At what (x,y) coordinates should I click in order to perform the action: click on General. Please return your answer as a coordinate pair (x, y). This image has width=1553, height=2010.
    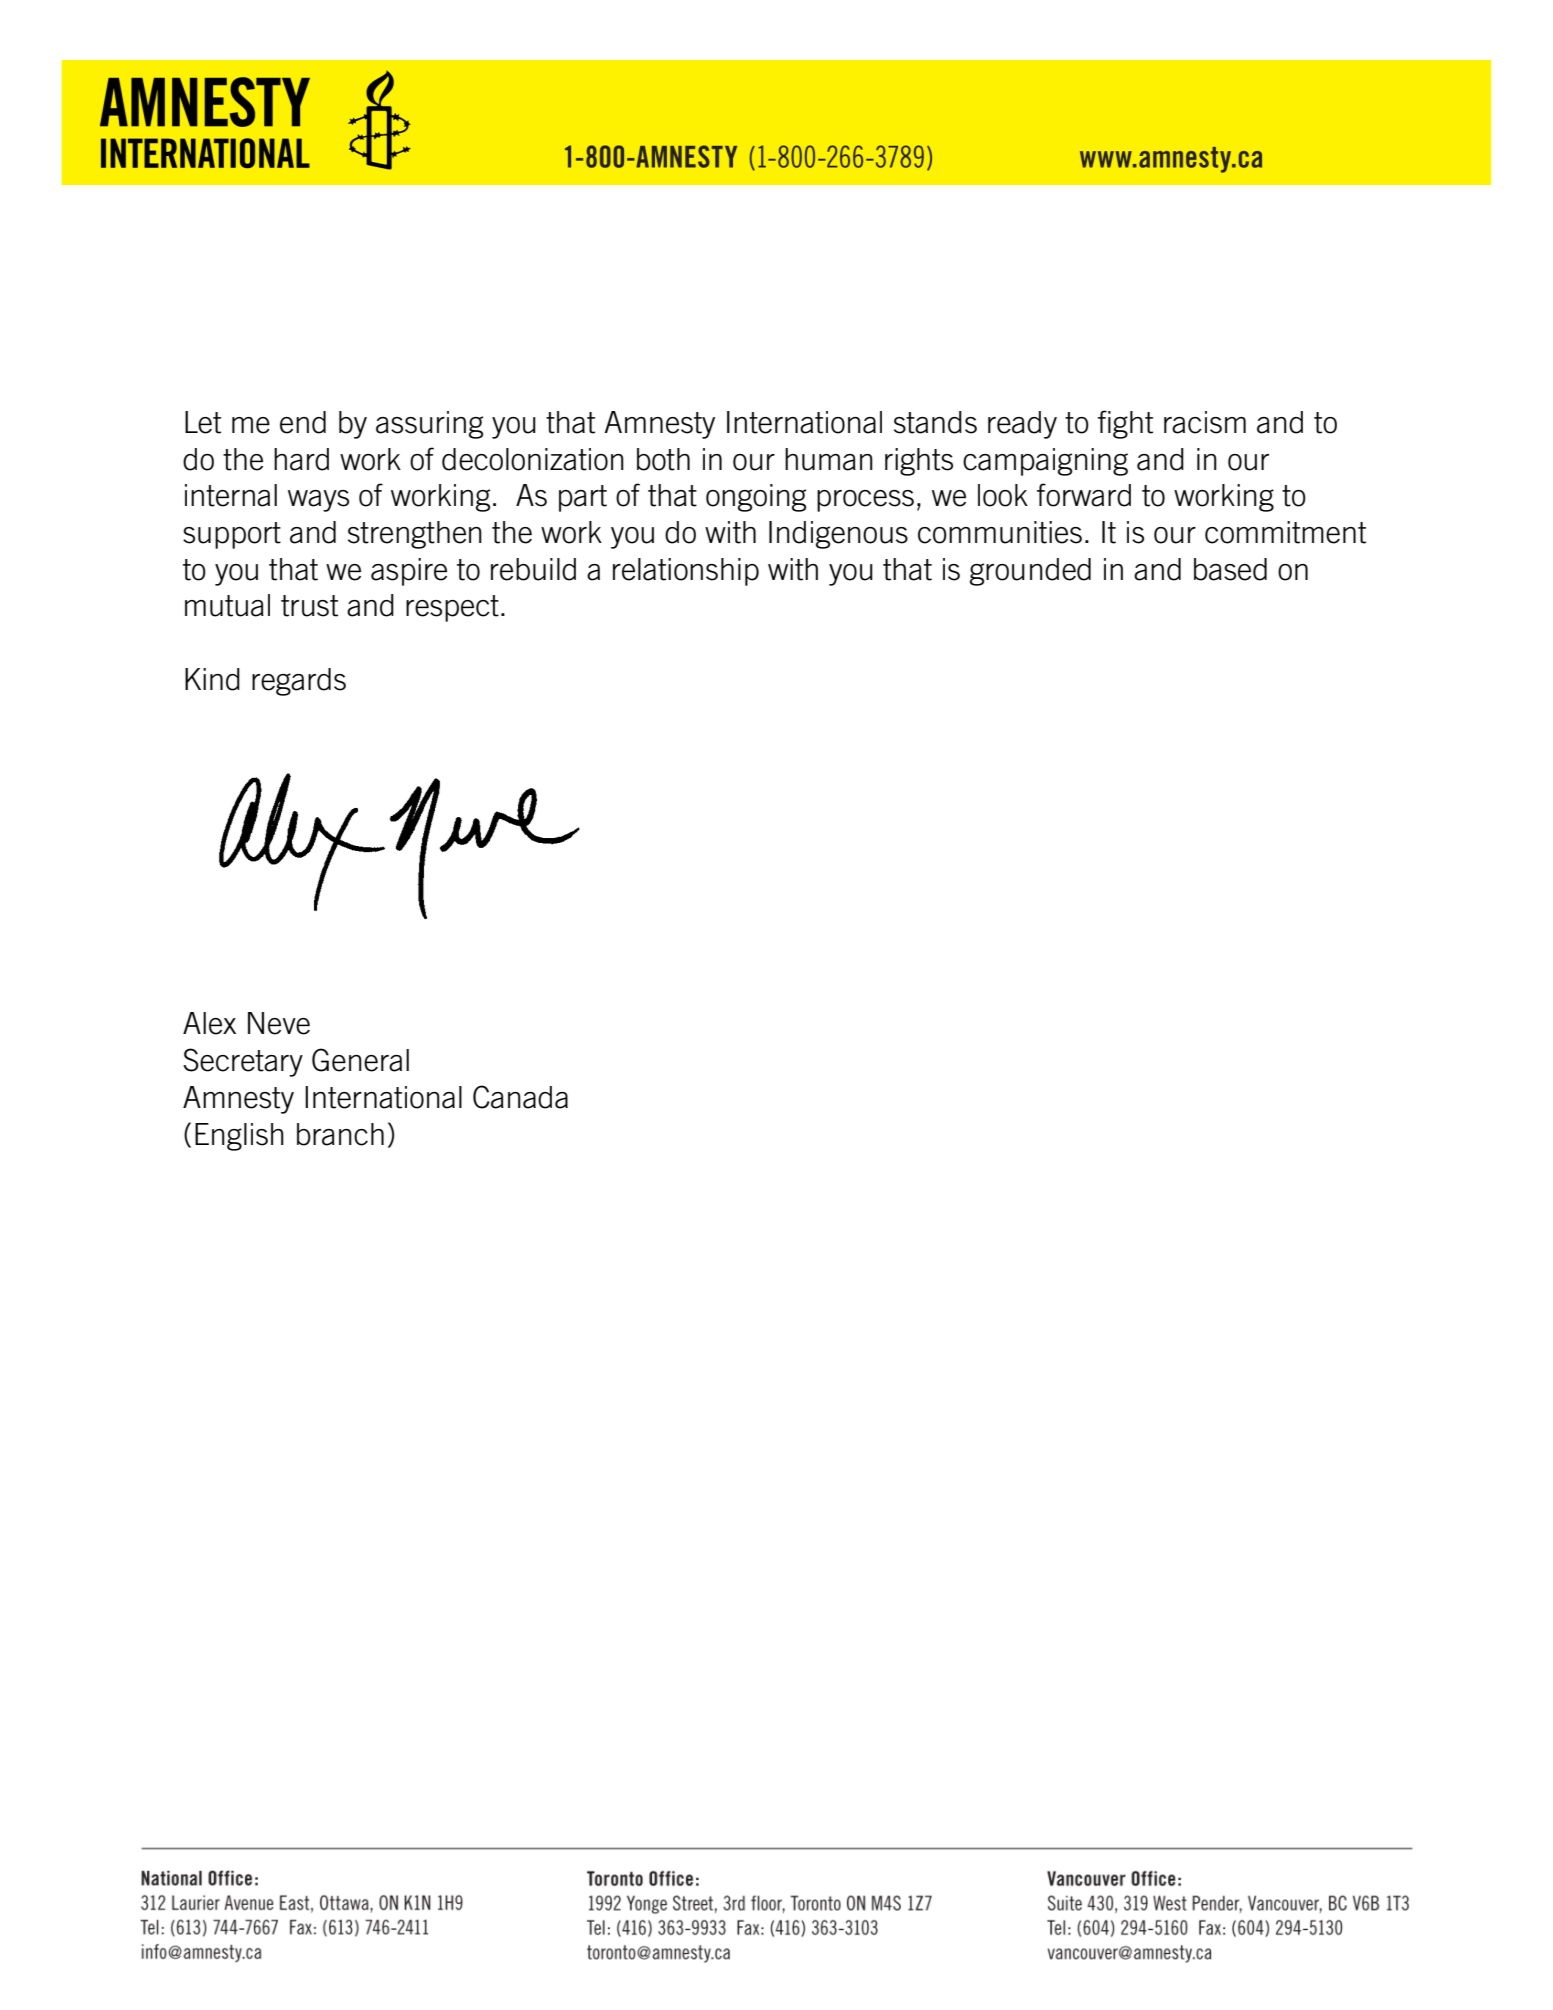
    Looking at the image, I should click on (360, 1060).
